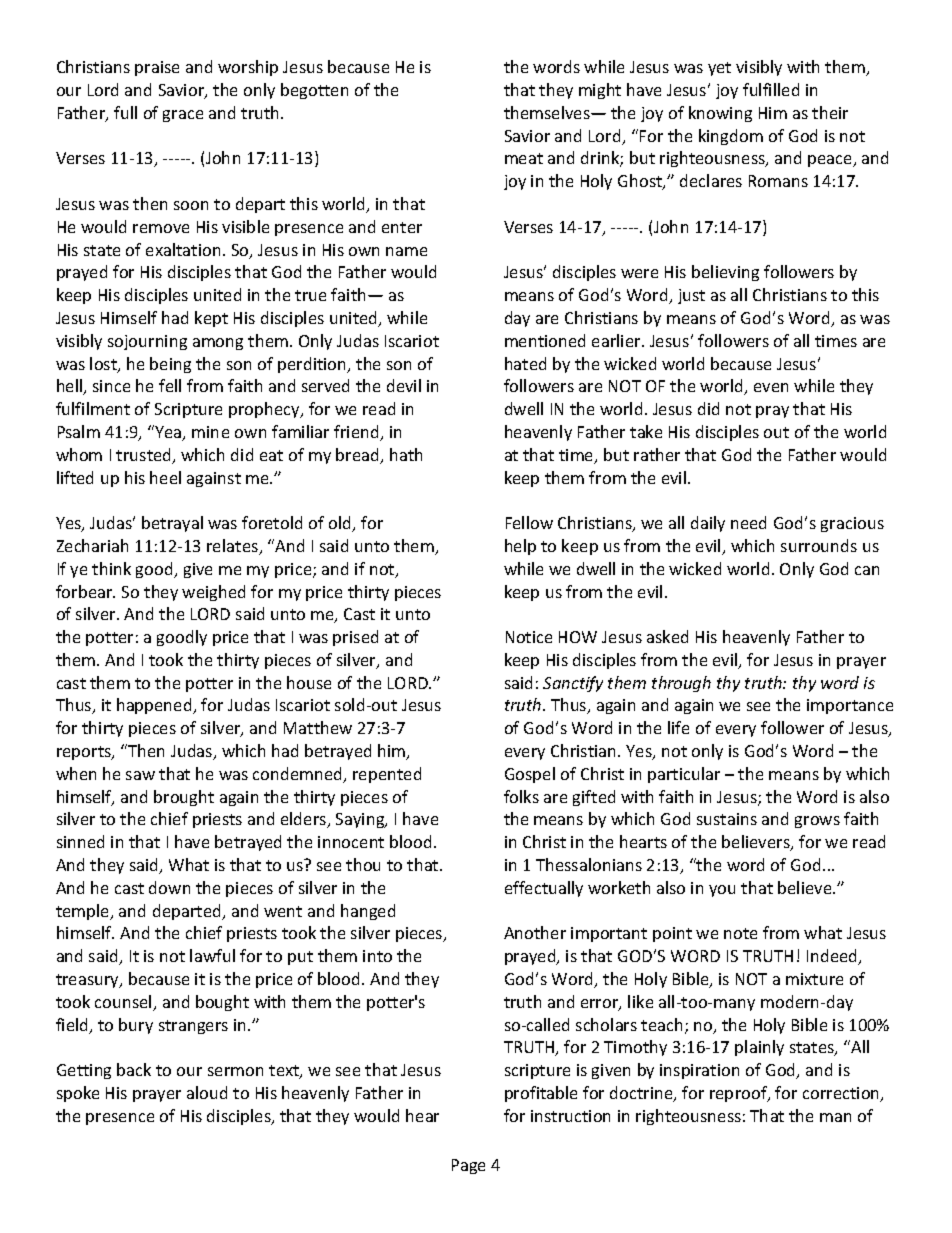 This screenshot has height=1233, width=952. I want to click on grace, so click(183, 116).
